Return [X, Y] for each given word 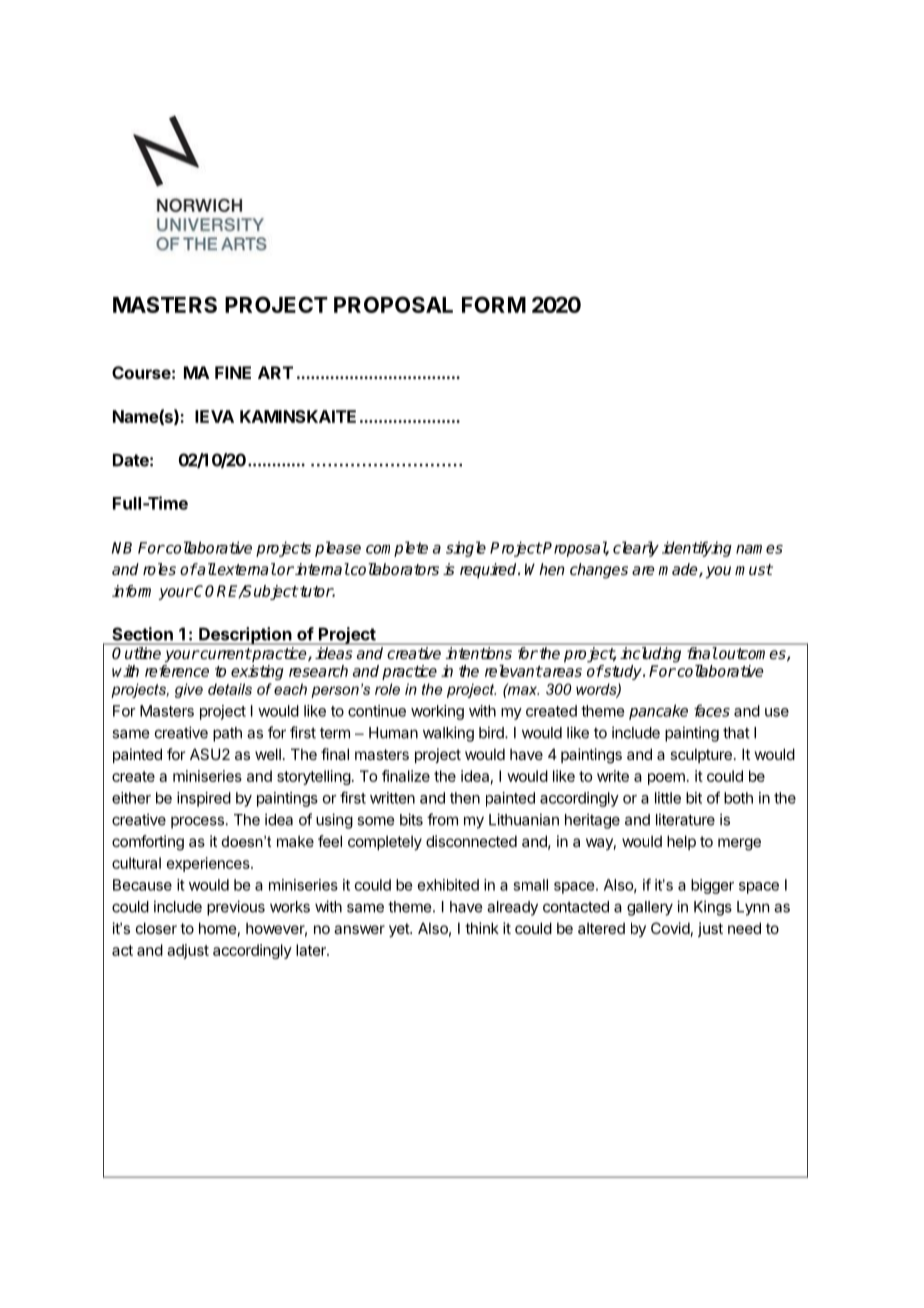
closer [156, 928]
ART [275, 372]
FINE [233, 372]
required [489, 570]
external [246, 569]
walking [448, 734]
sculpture [701, 755]
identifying [697, 549]
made [679, 570]
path [227, 734]
